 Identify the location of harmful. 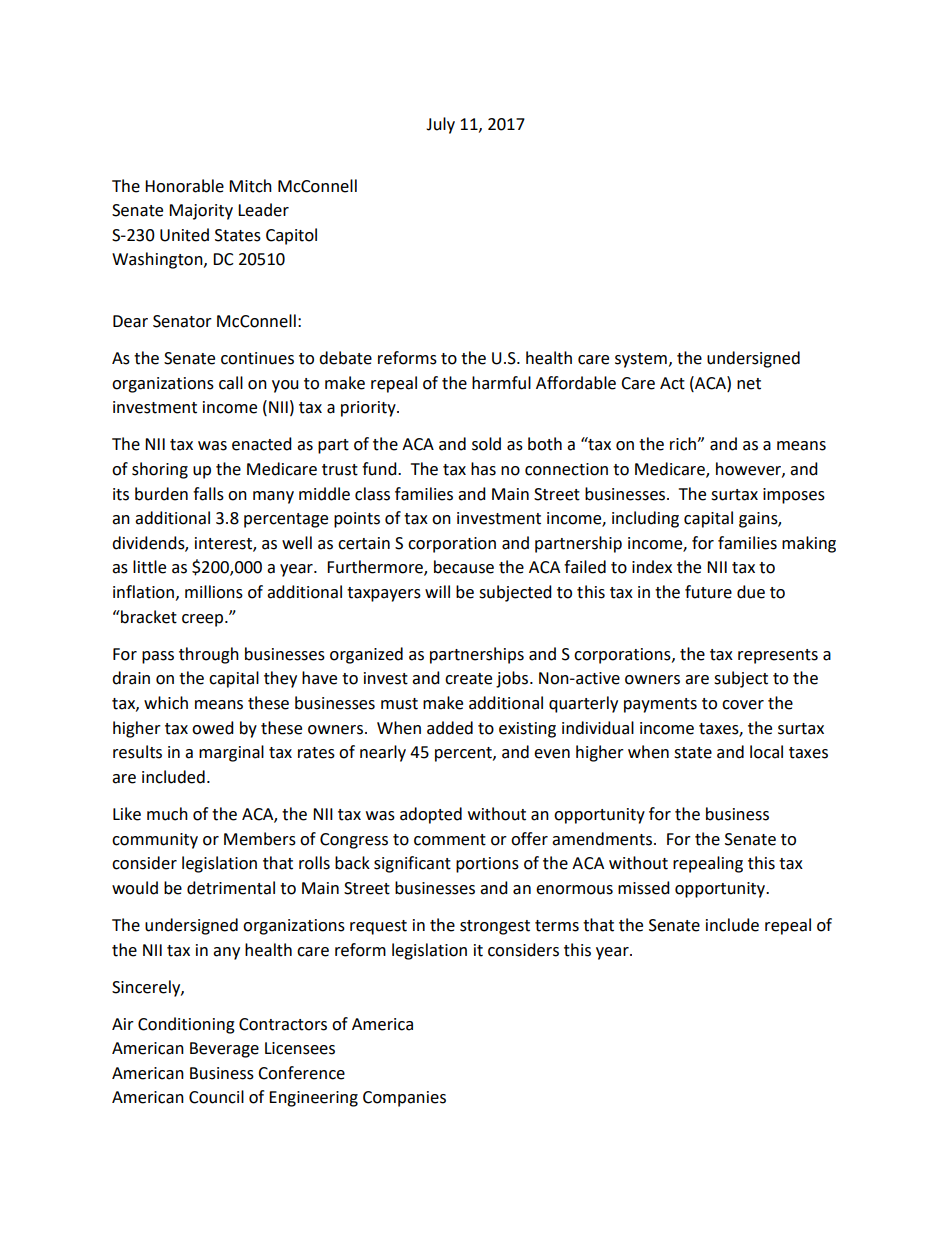
(501, 383).
